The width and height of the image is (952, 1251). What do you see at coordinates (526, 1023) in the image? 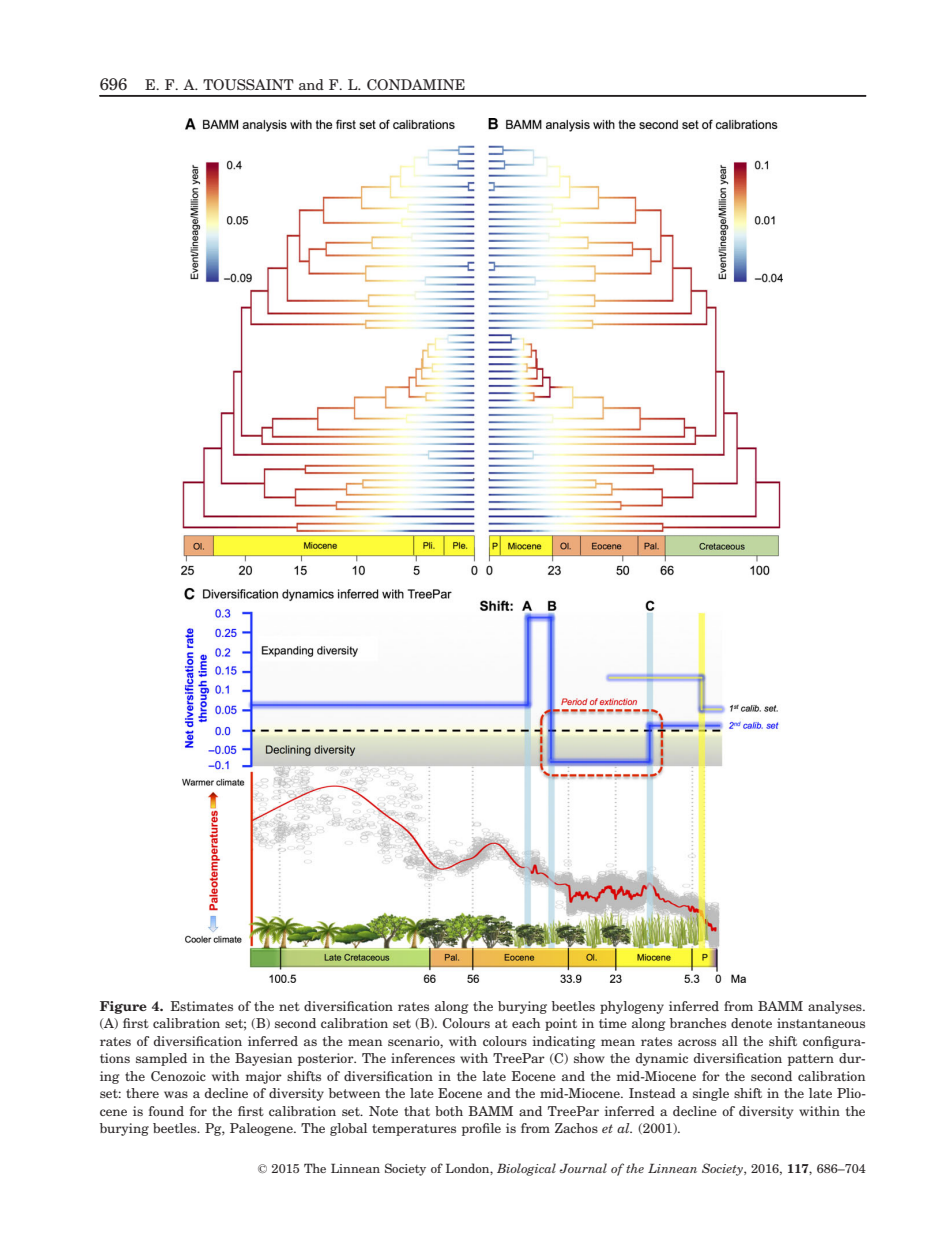
I see `each` at bounding box center [526, 1023].
